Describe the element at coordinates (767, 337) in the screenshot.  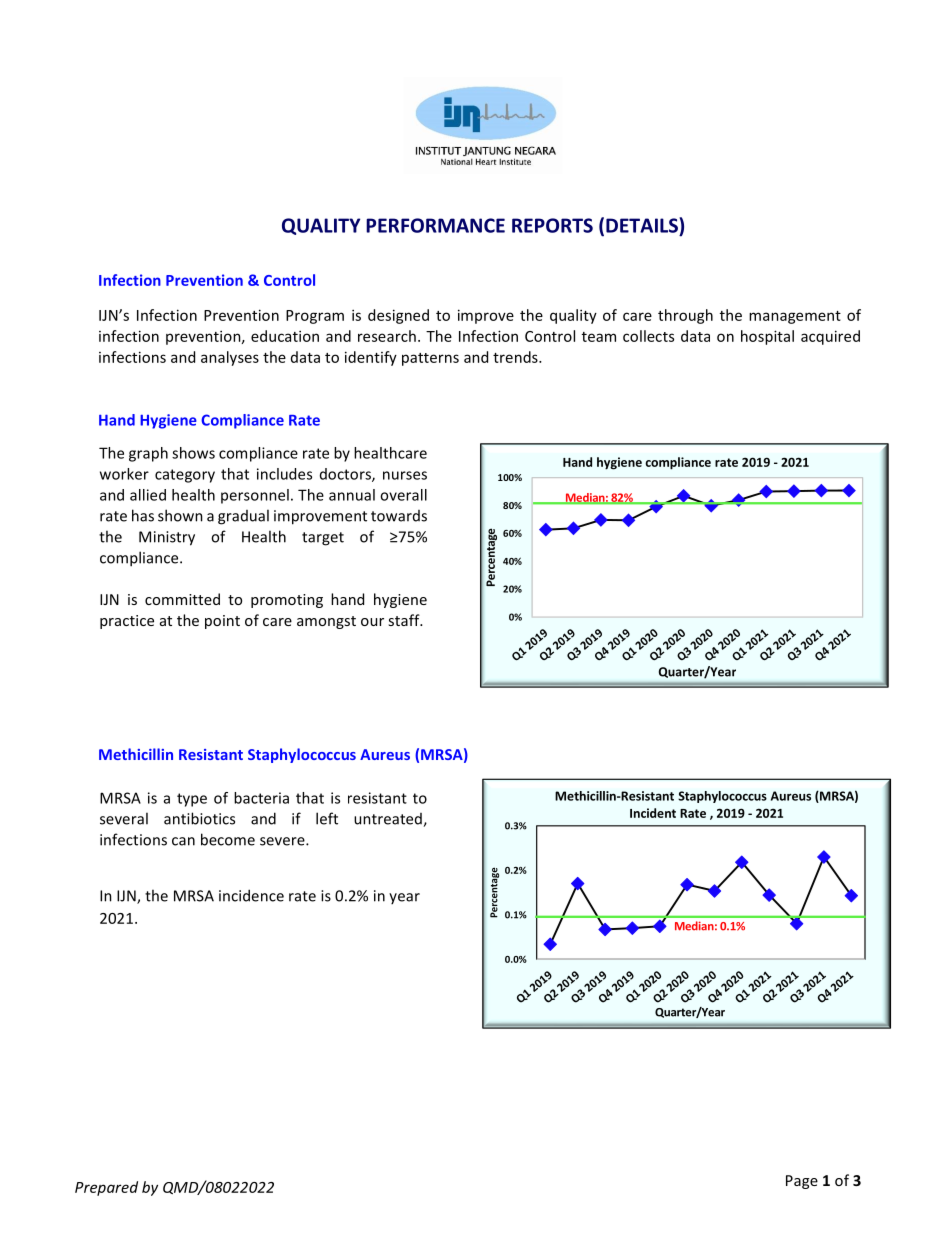
I see `hospital` at that location.
